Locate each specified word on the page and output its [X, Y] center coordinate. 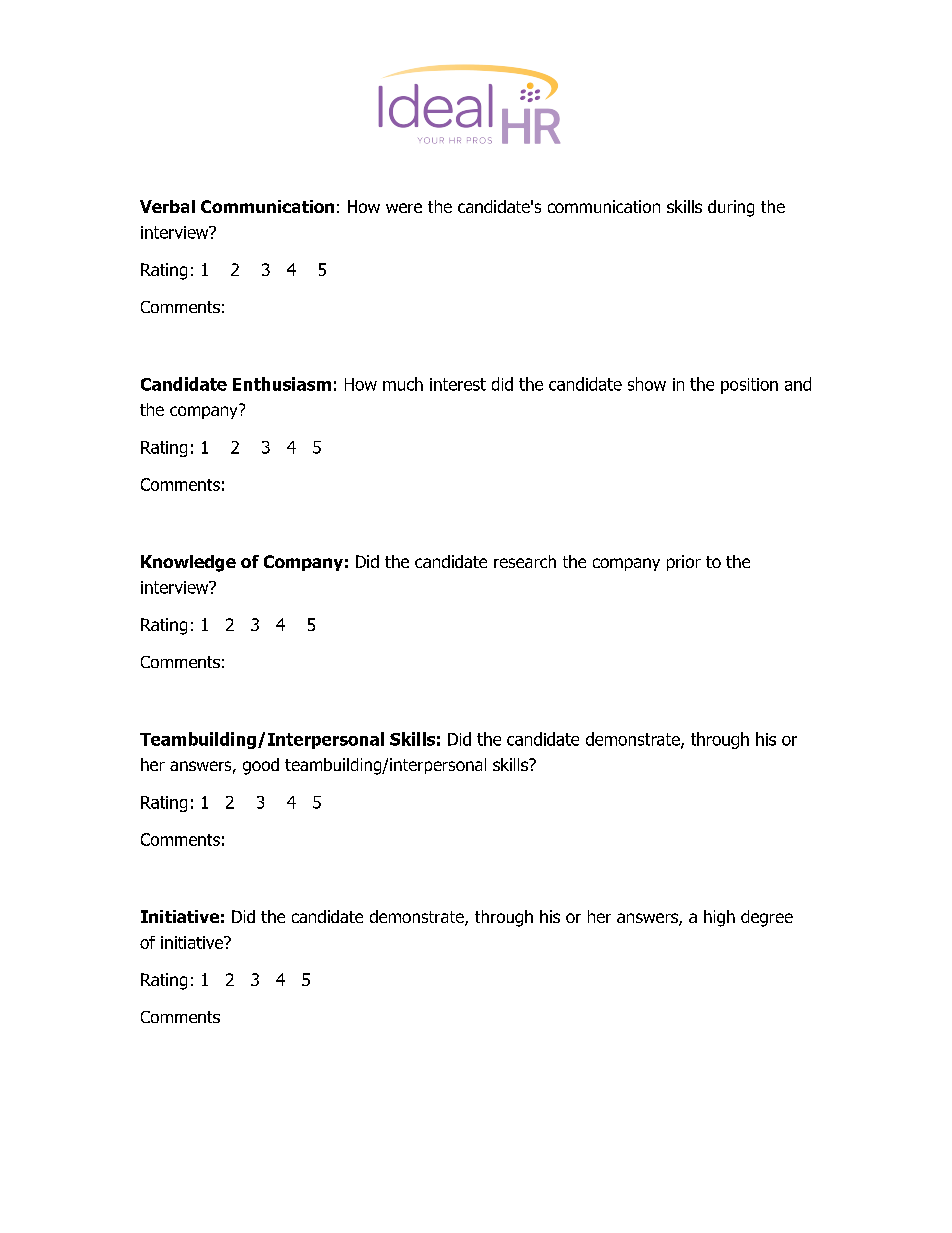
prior [684, 563]
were [404, 208]
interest [458, 384]
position [749, 386]
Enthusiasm [282, 384]
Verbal [167, 206]
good [261, 766]
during [731, 208]
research [525, 561]
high [719, 918]
